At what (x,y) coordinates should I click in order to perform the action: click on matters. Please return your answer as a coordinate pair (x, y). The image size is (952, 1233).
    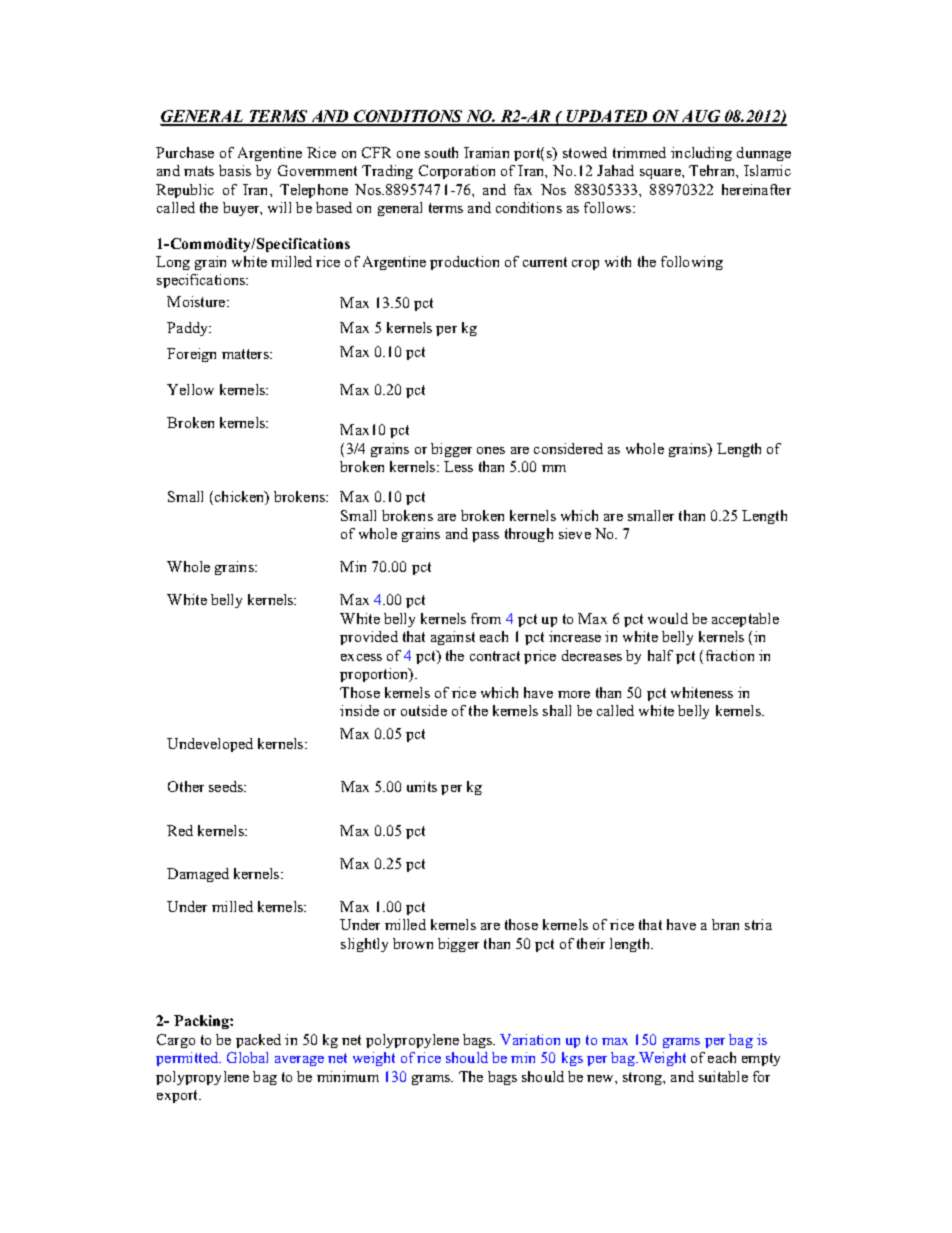
    Looking at the image, I should click on (246, 354).
